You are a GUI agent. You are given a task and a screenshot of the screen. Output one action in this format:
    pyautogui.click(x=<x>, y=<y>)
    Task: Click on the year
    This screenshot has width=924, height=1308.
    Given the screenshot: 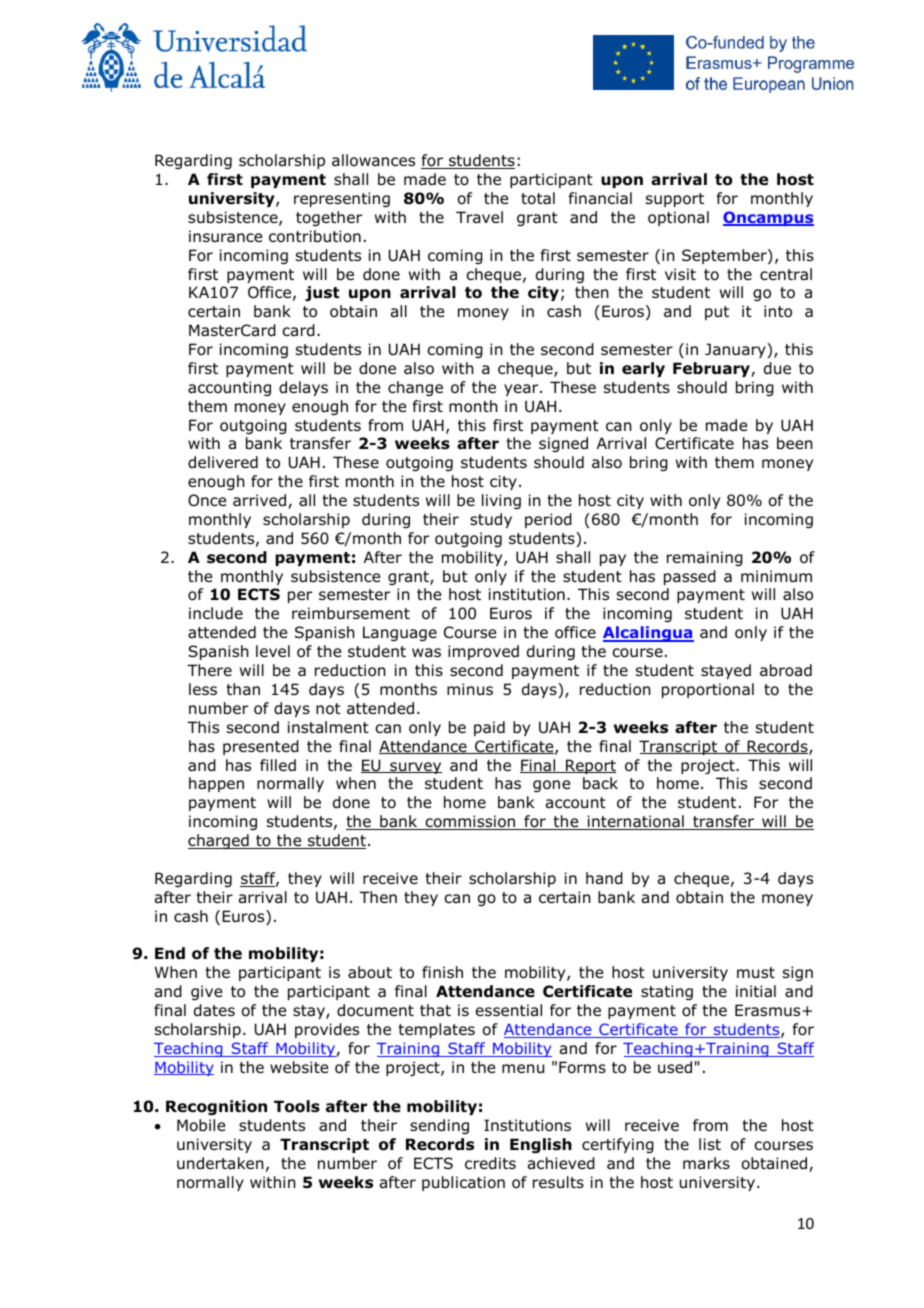 What is the action you would take?
    pyautogui.click(x=522, y=390)
